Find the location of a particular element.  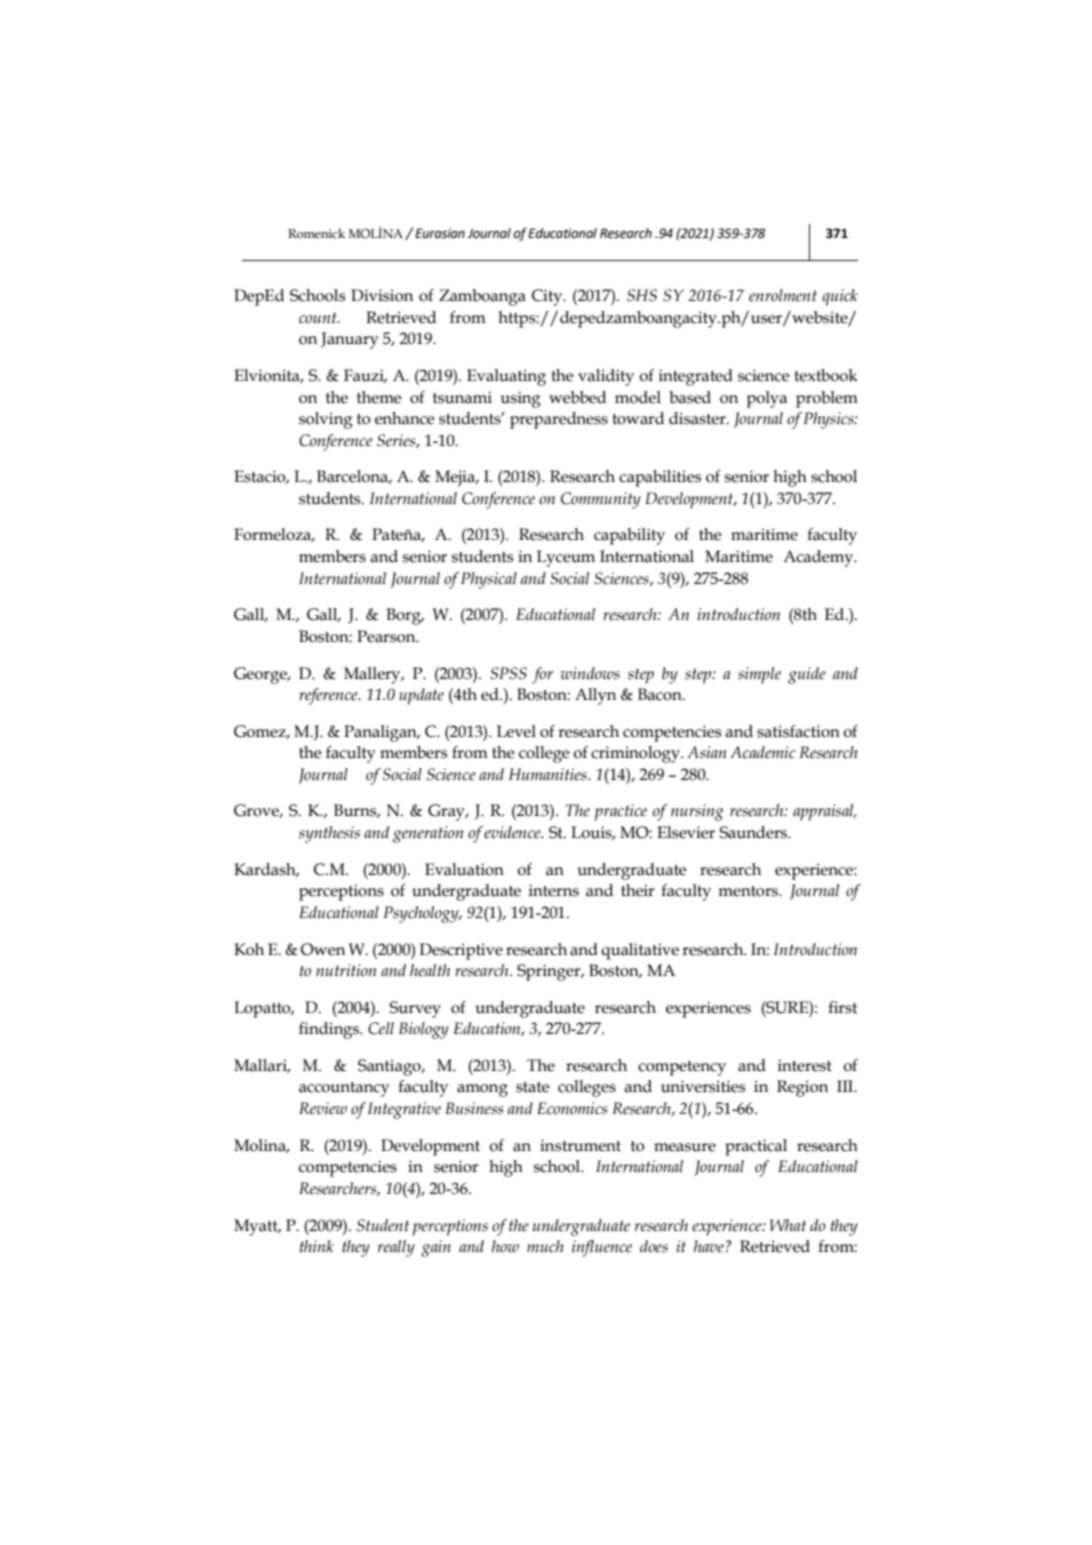

Evaluating is located at coordinates (506, 377).
